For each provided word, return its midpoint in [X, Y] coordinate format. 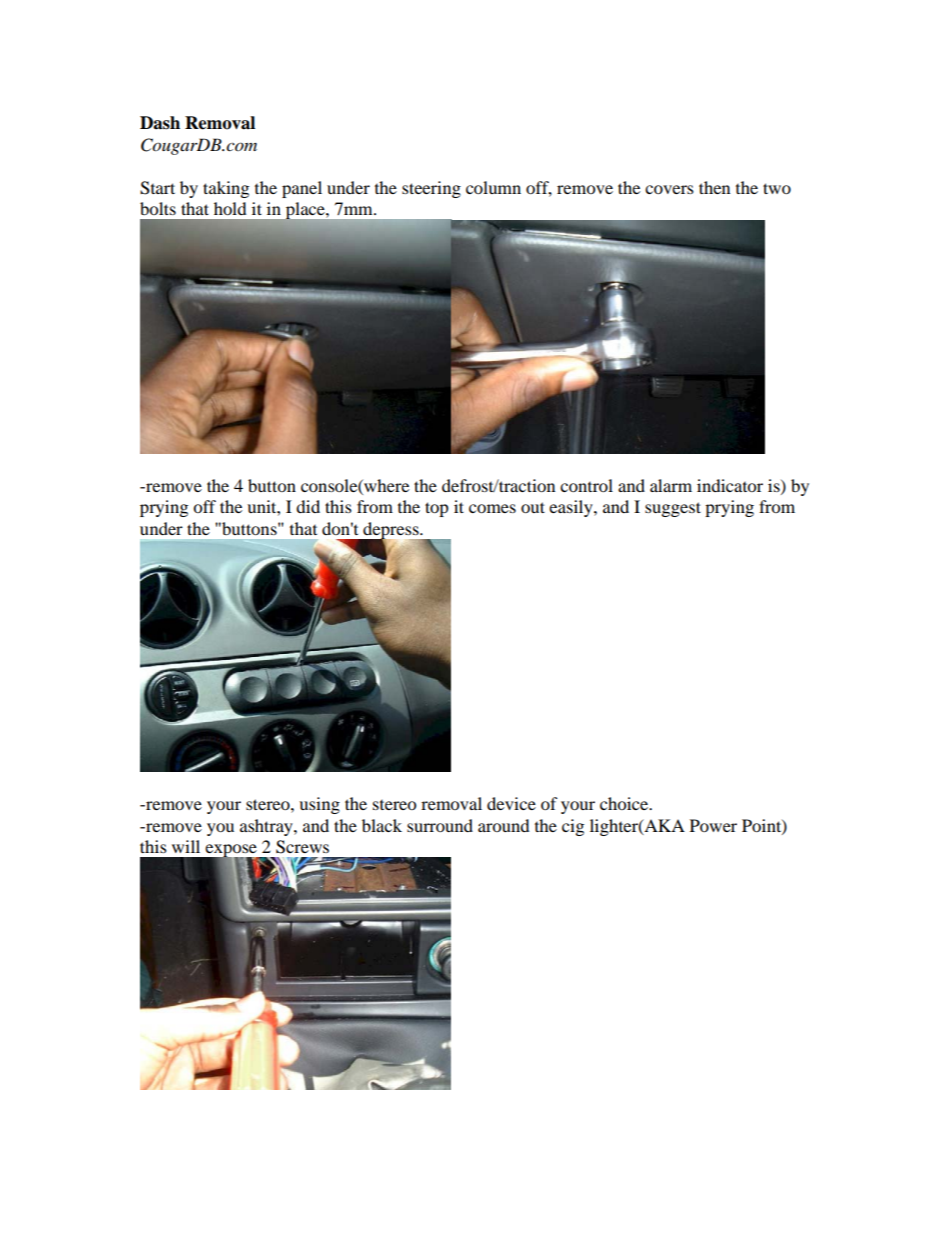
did [308, 506]
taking [226, 189]
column [493, 187]
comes [492, 508]
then [714, 187]
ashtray [267, 827]
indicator [730, 485]
